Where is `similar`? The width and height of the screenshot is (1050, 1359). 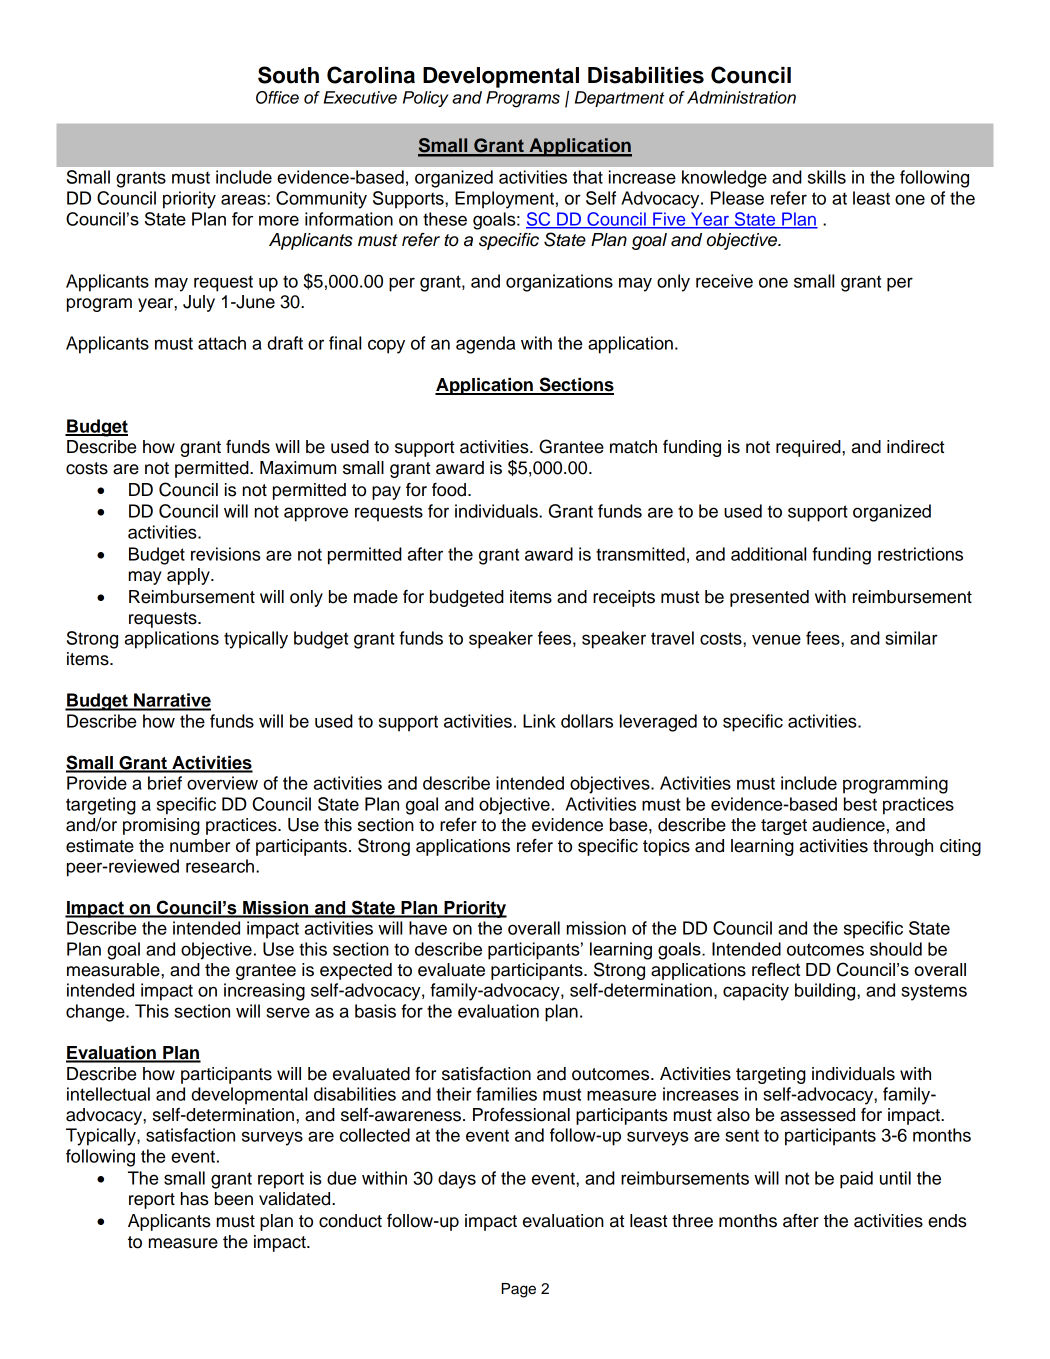
similar is located at coordinates (911, 638).
